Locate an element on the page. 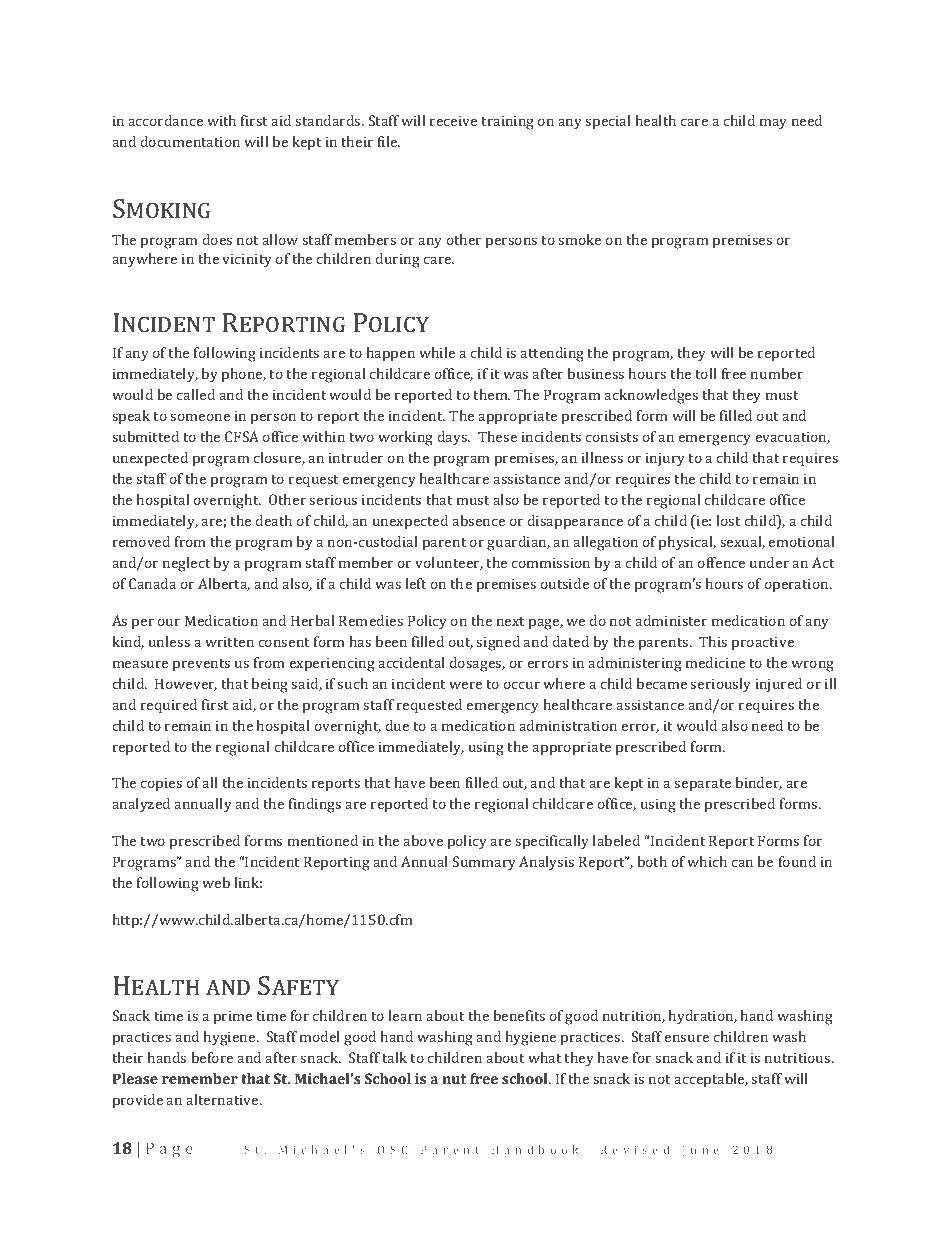 Image resolution: width=952 pixels, height=1233 pixels. receive is located at coordinates (453, 121).
